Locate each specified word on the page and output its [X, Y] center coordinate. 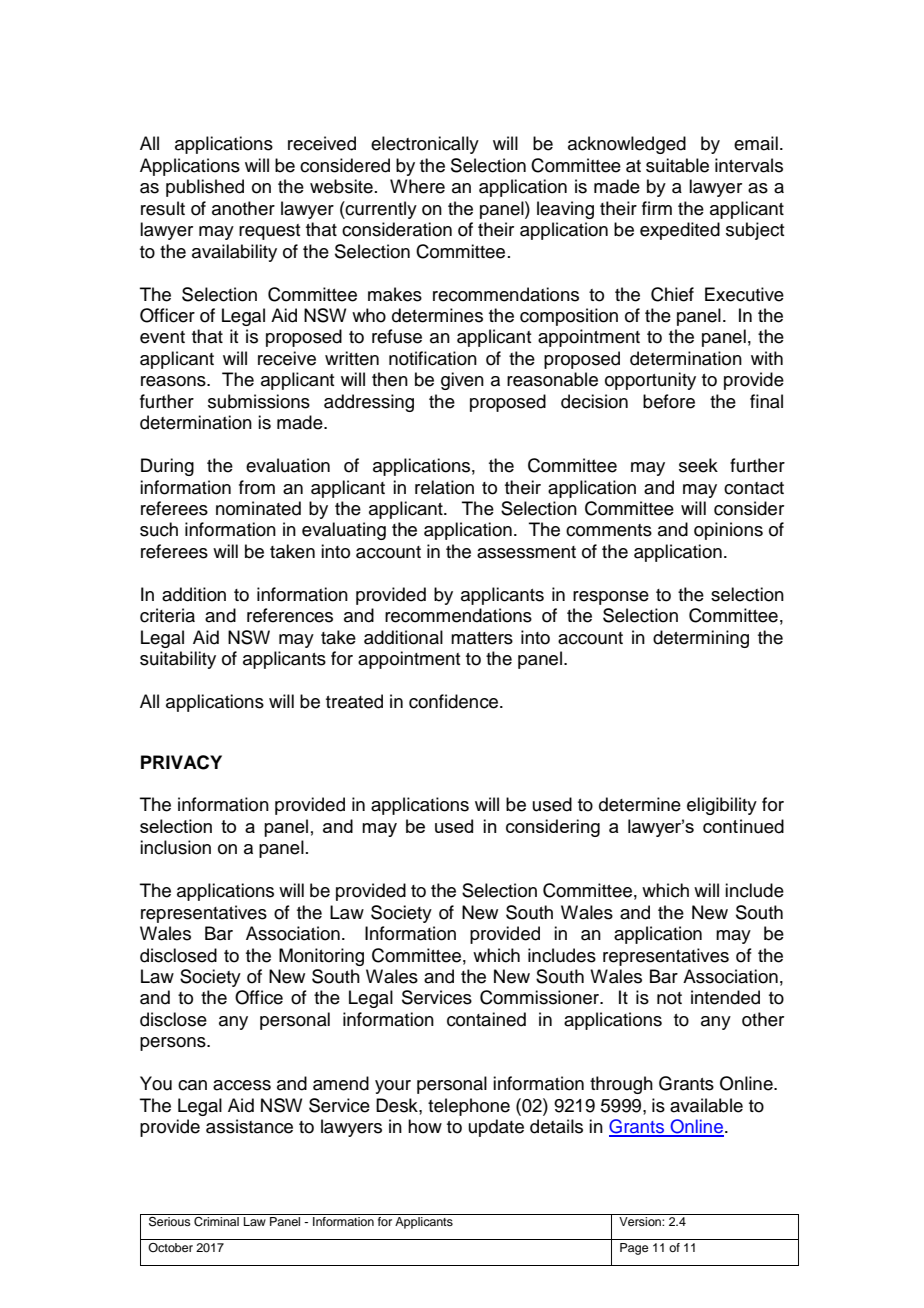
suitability [178, 660]
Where [417, 186]
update [496, 1128]
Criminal [216, 1222]
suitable [677, 165]
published [205, 188]
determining [701, 639]
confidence [455, 701]
